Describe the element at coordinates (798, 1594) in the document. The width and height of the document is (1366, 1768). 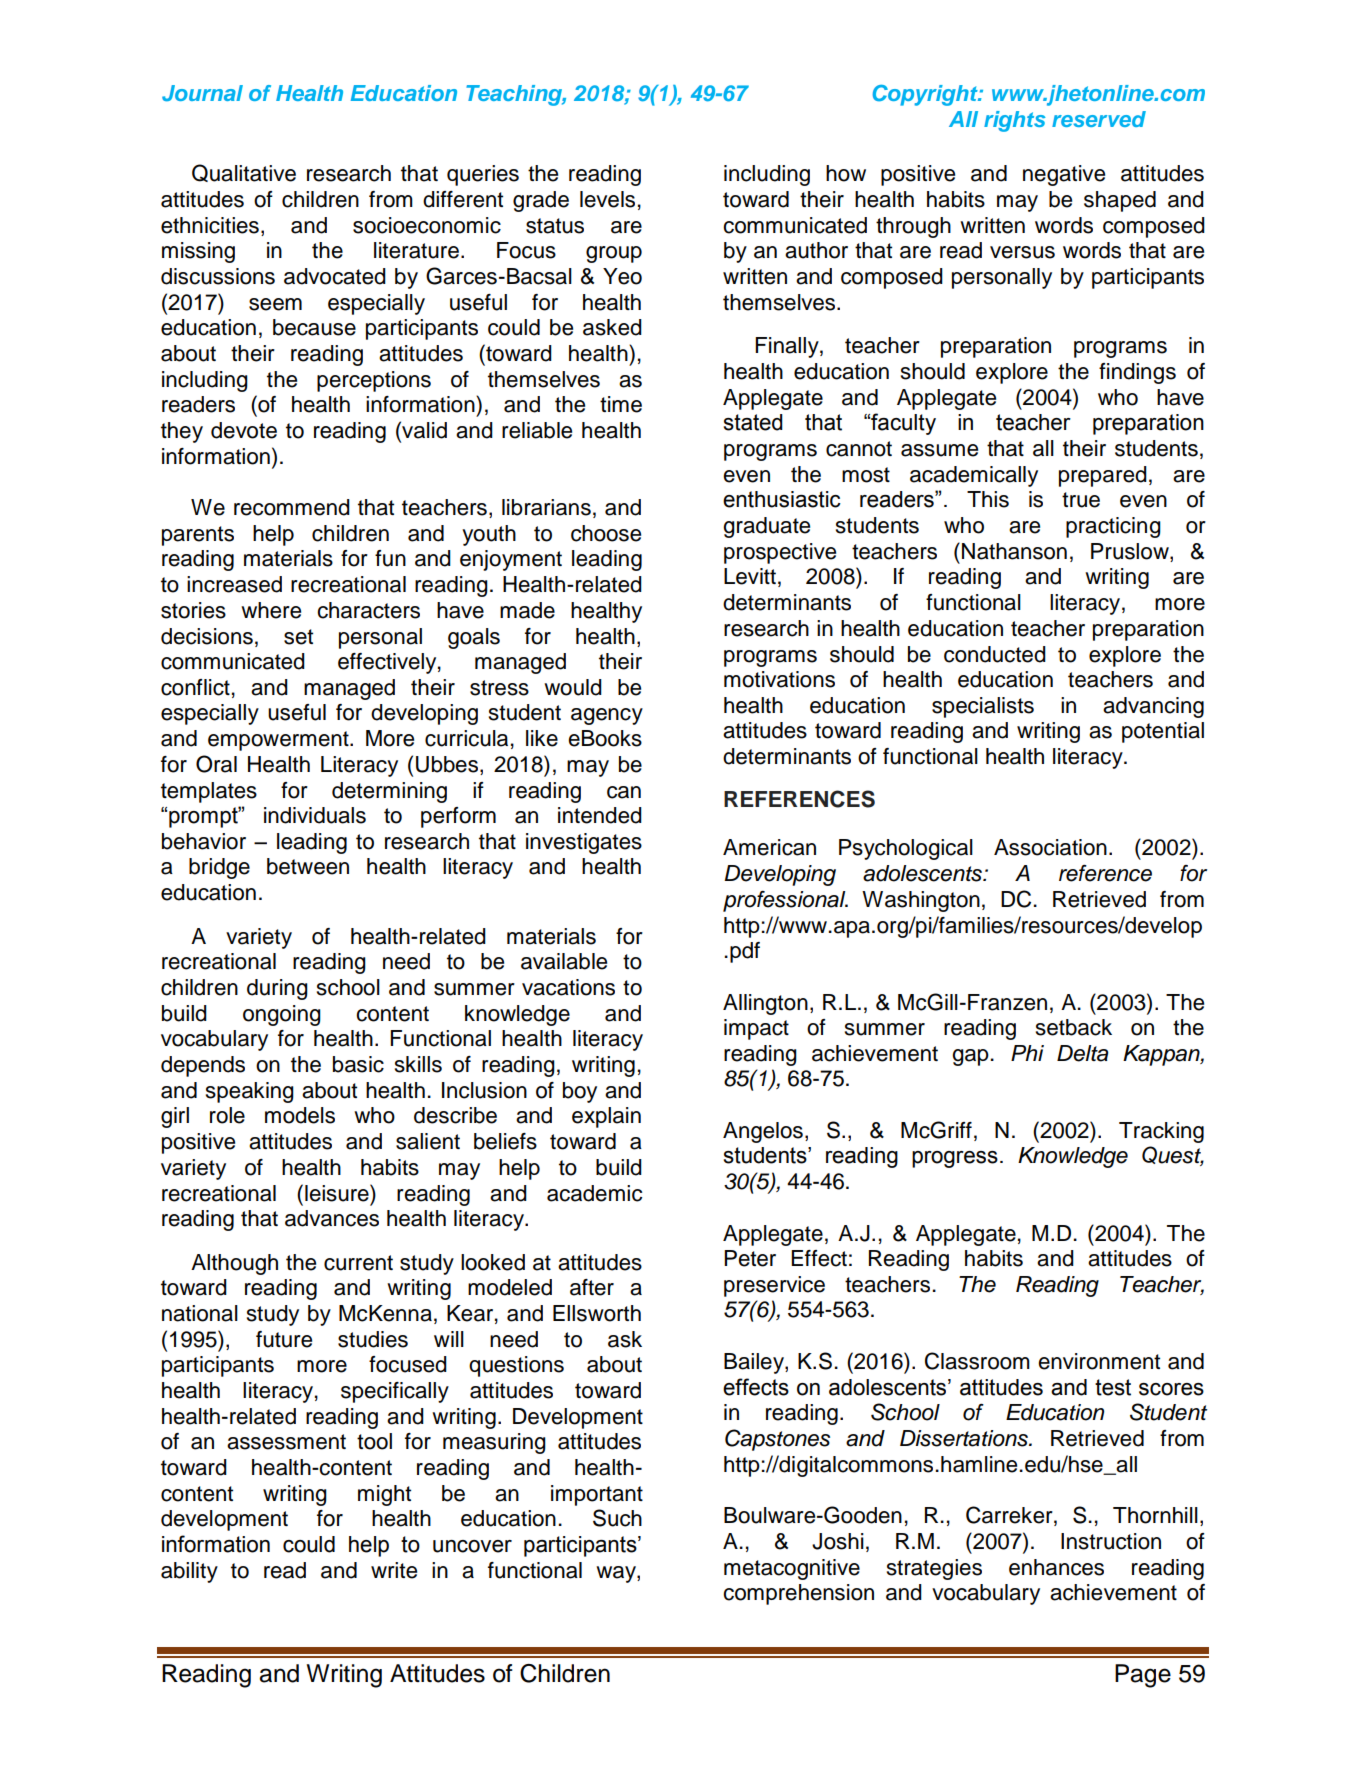
I see `comprehension` at that location.
